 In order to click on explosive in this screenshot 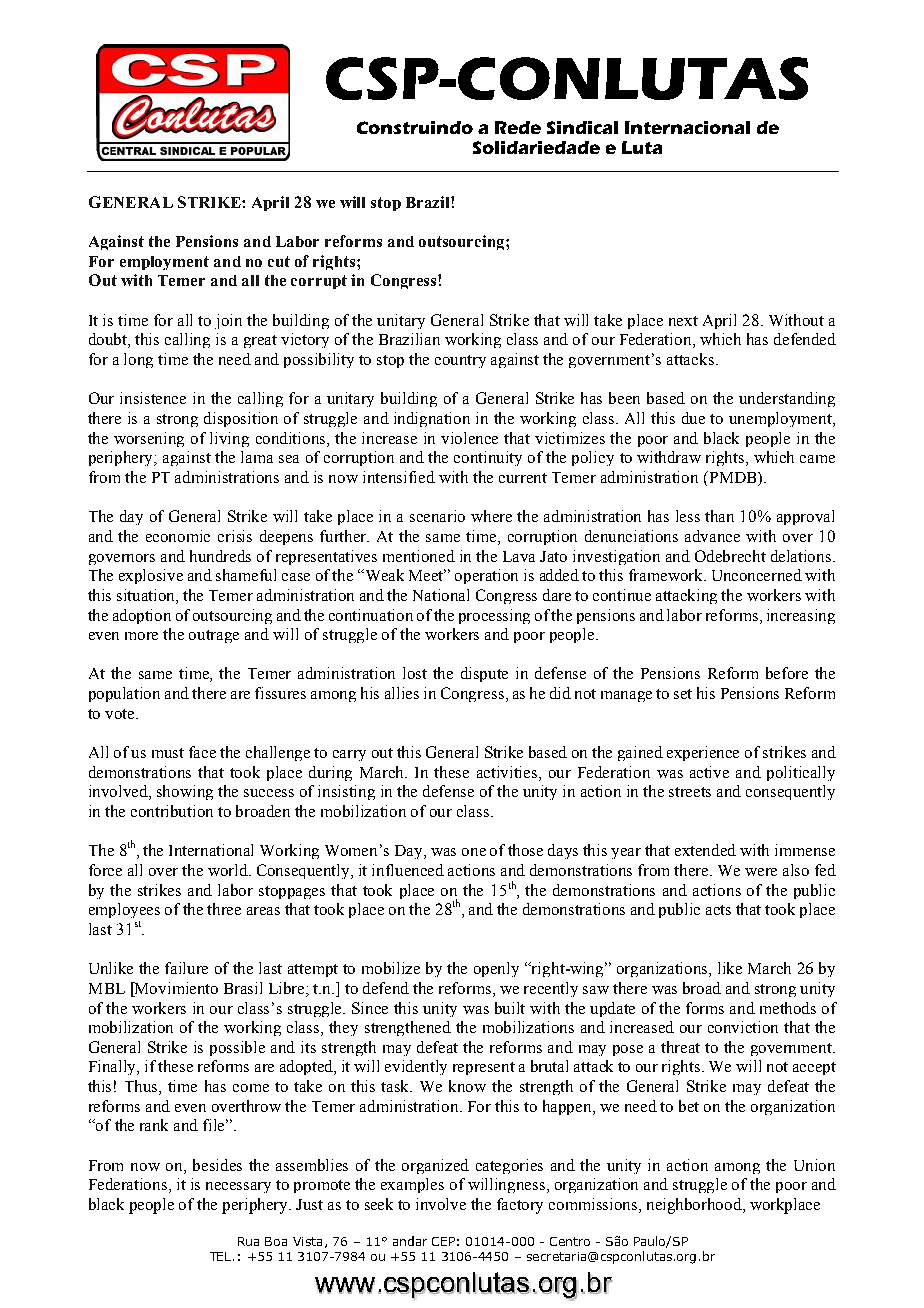, I will do `click(151, 576)`.
